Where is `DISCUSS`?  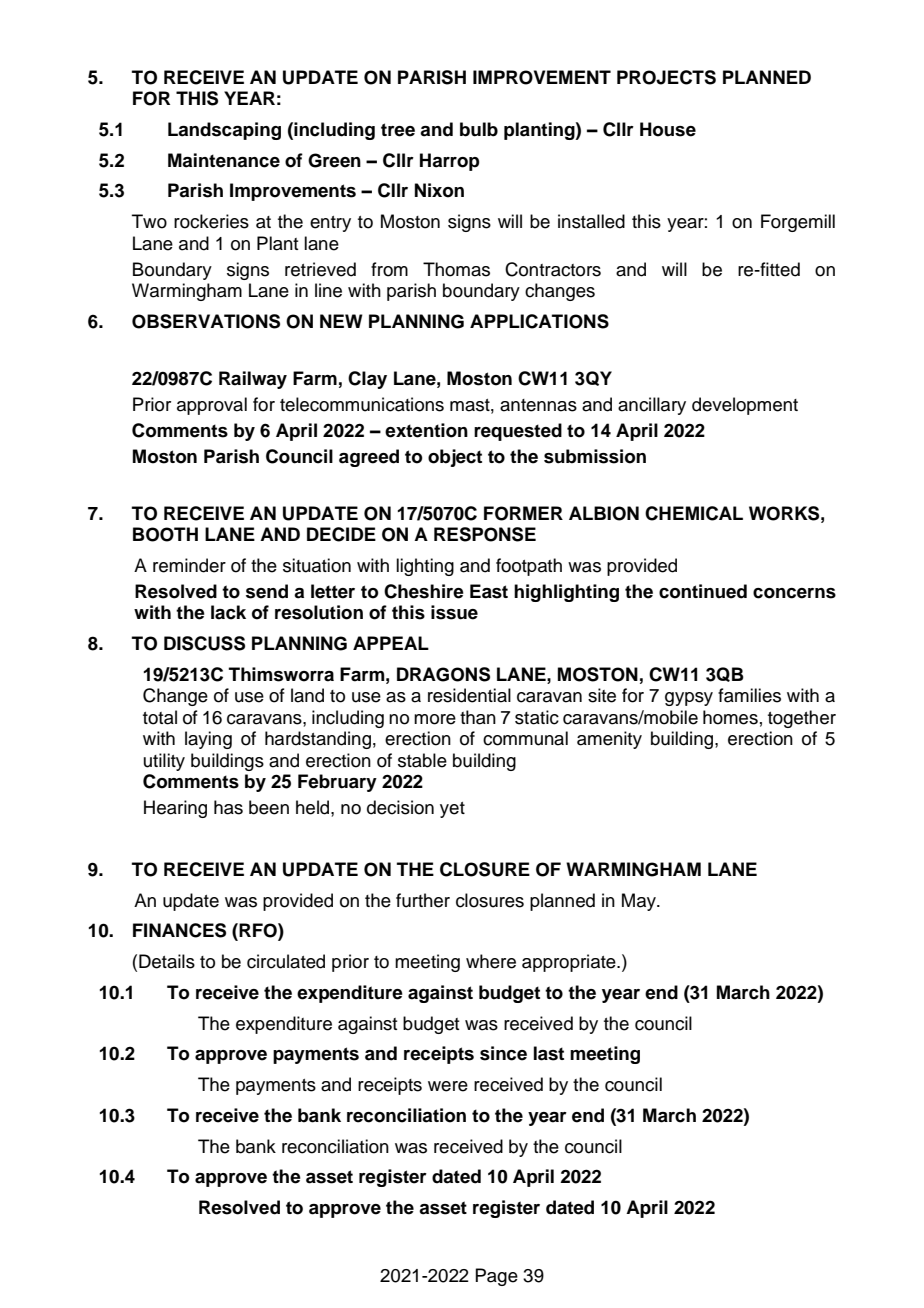 DISCUSS is located at coordinates (204, 643).
